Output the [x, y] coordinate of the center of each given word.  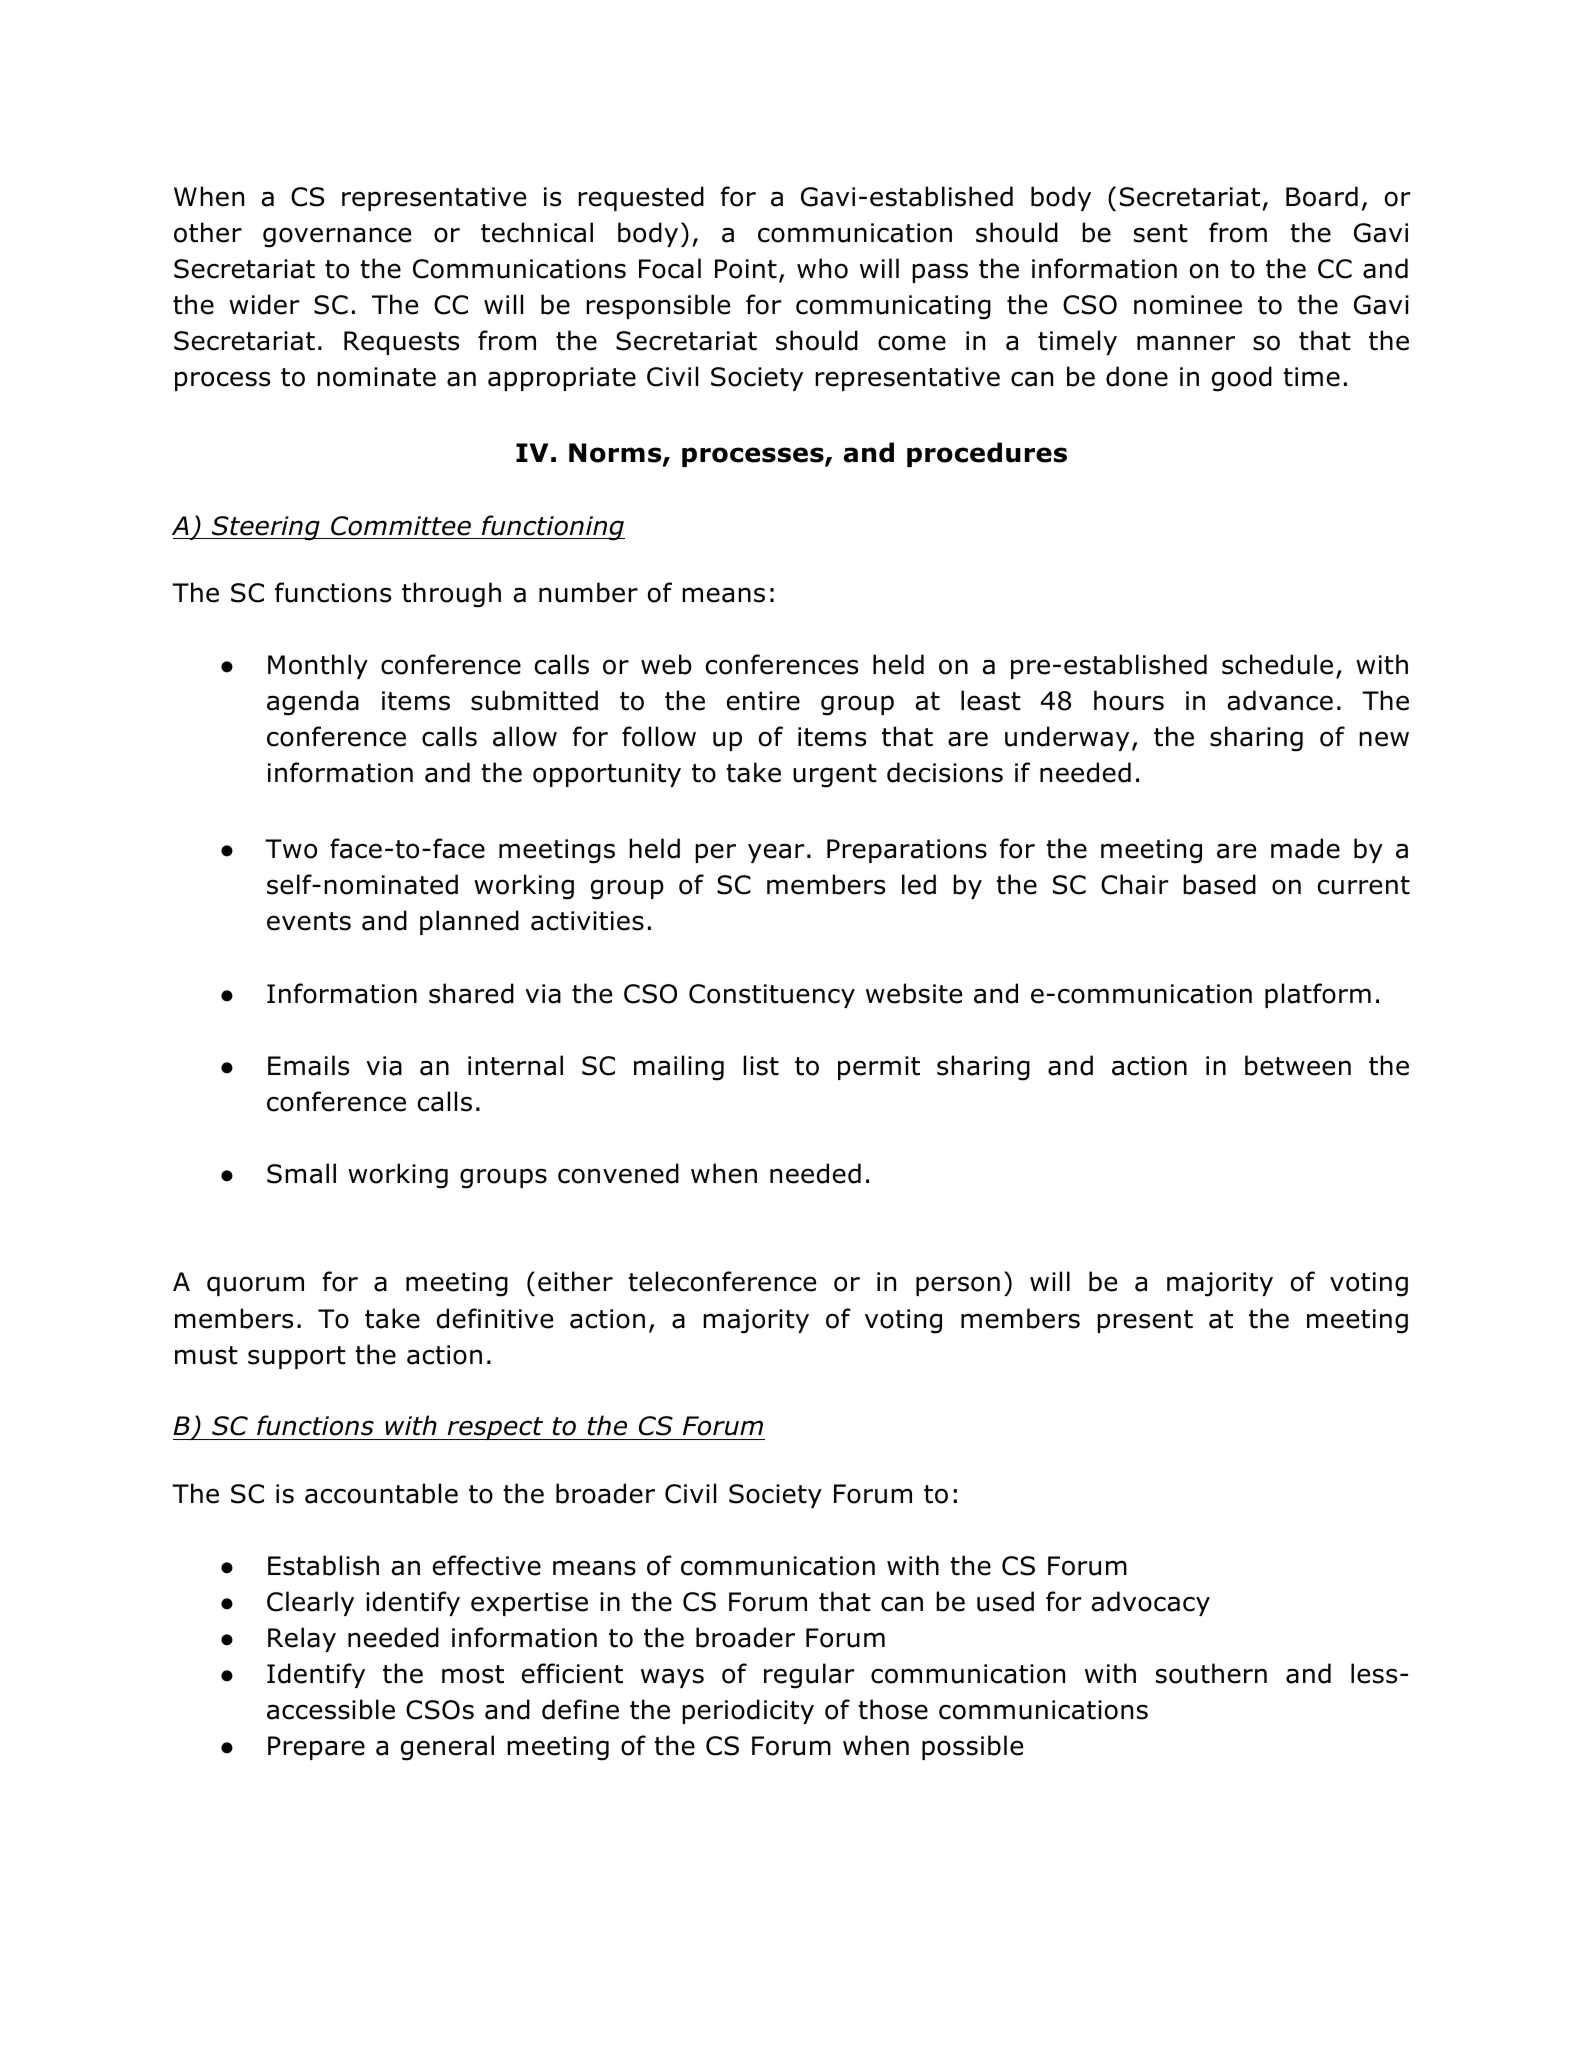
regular [809, 1676]
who [822, 268]
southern [1211, 1673]
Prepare [316, 1748]
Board [1322, 196]
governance [337, 237]
